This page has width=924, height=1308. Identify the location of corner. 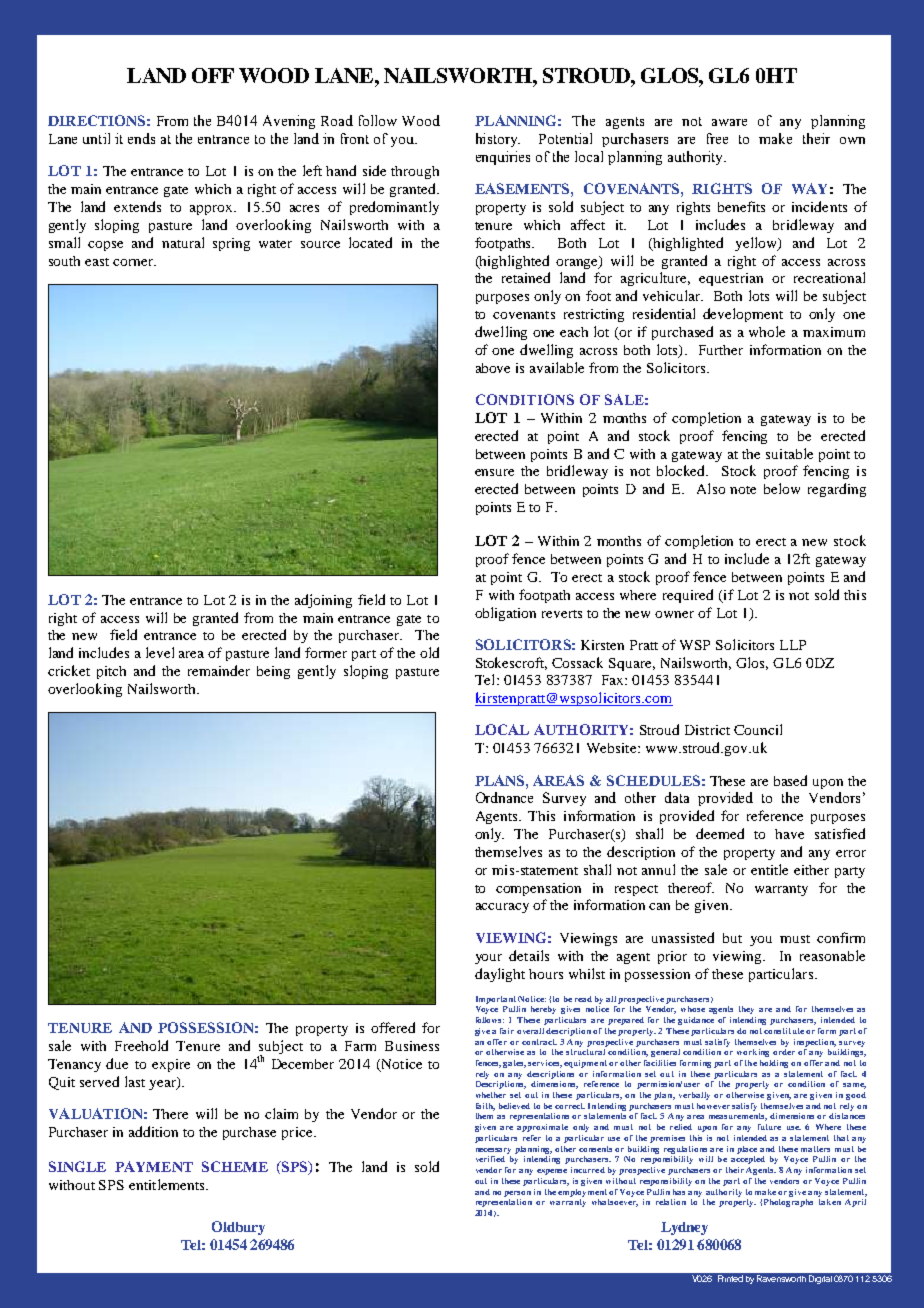
(134, 262).
